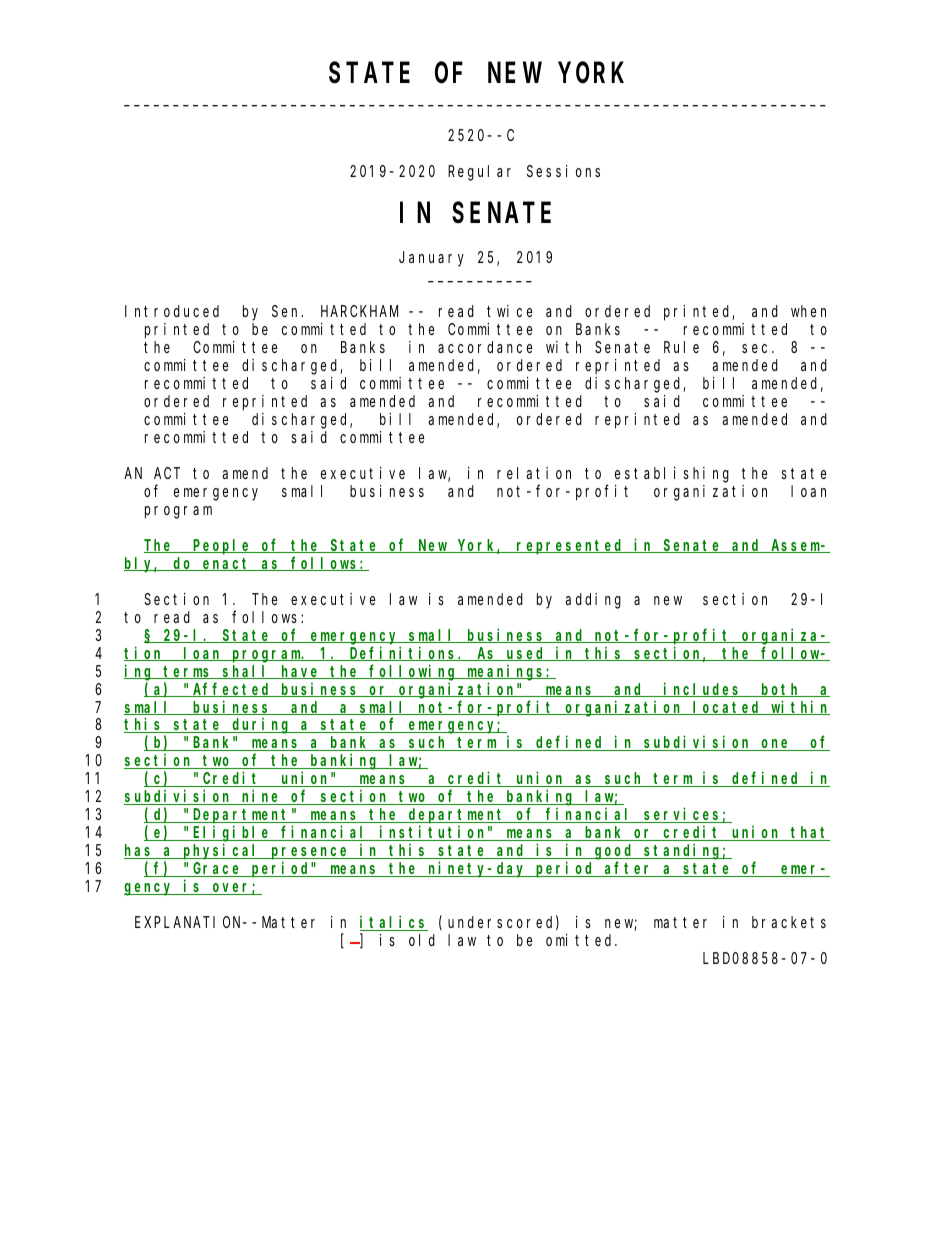 This page has height=1233, width=952. I want to click on after, so click(629, 869).
